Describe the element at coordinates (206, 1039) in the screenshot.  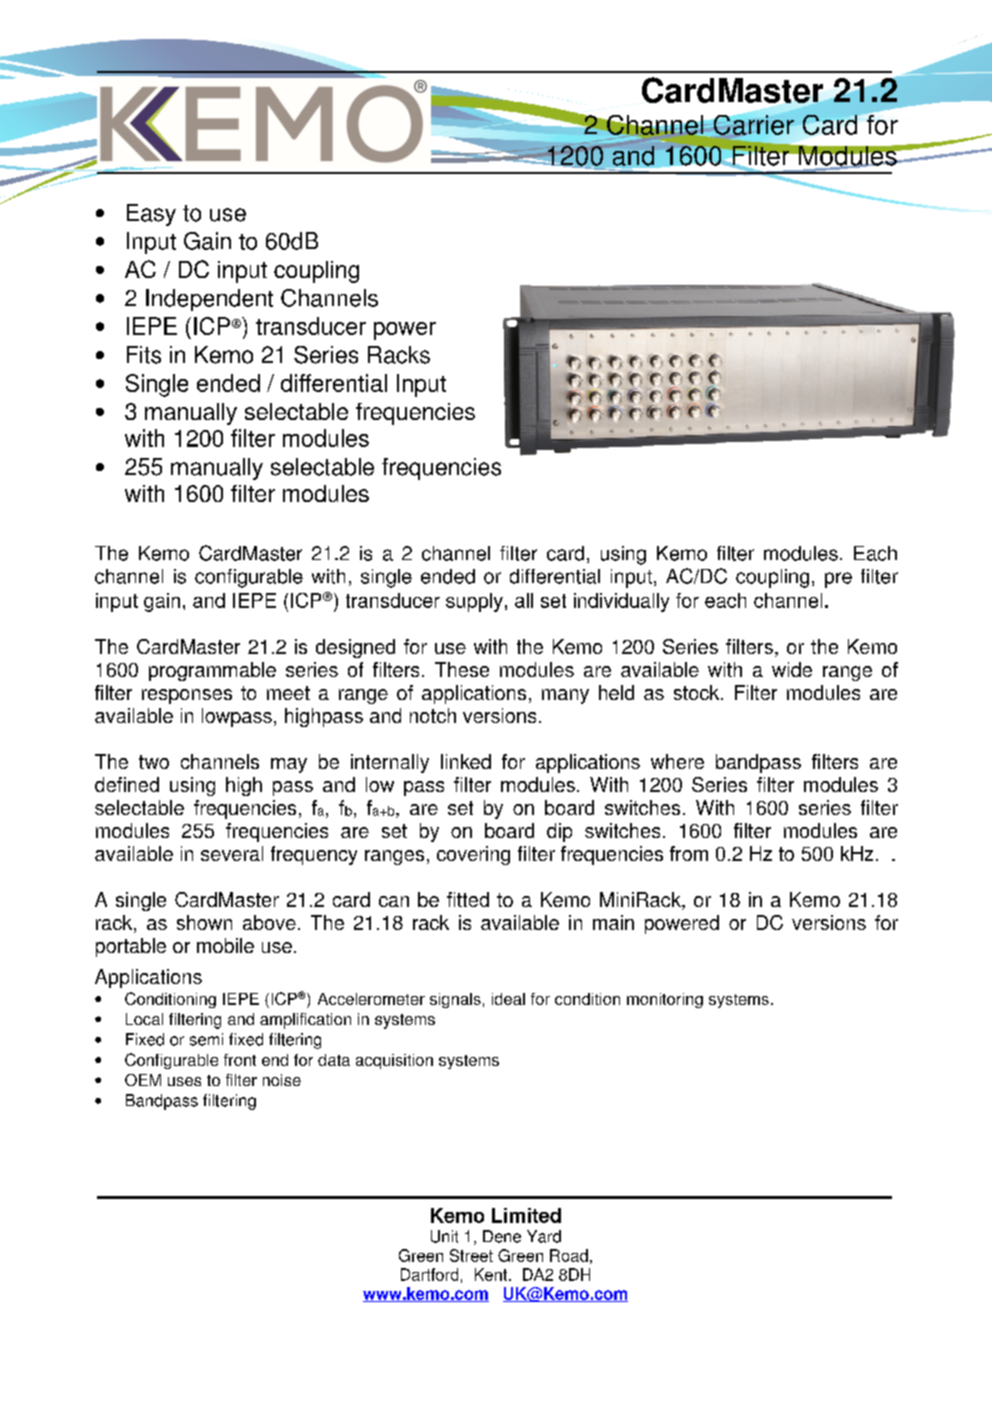
I see `semi` at that location.
